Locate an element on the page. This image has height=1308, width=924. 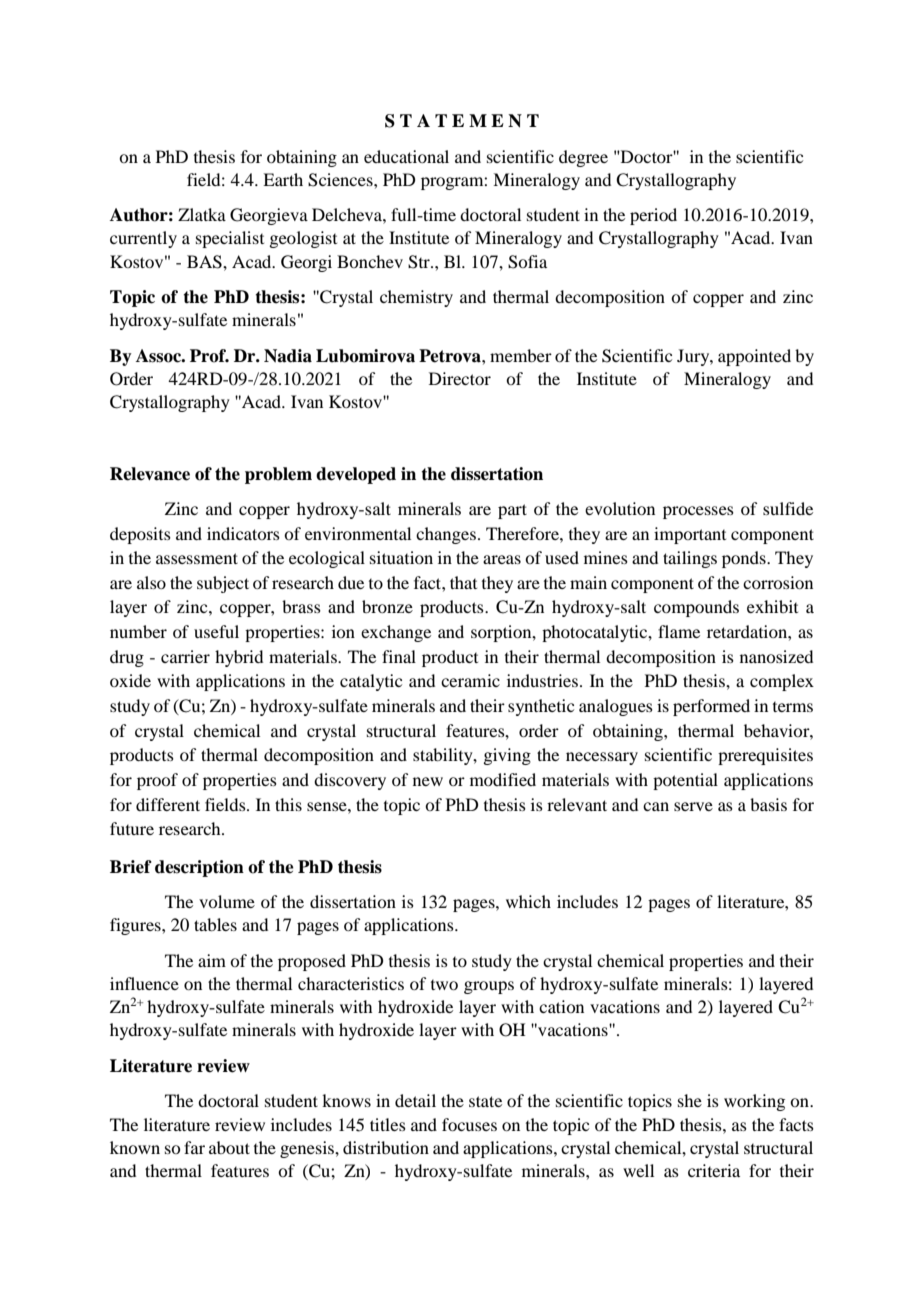
criteria is located at coordinates (714, 1170).
